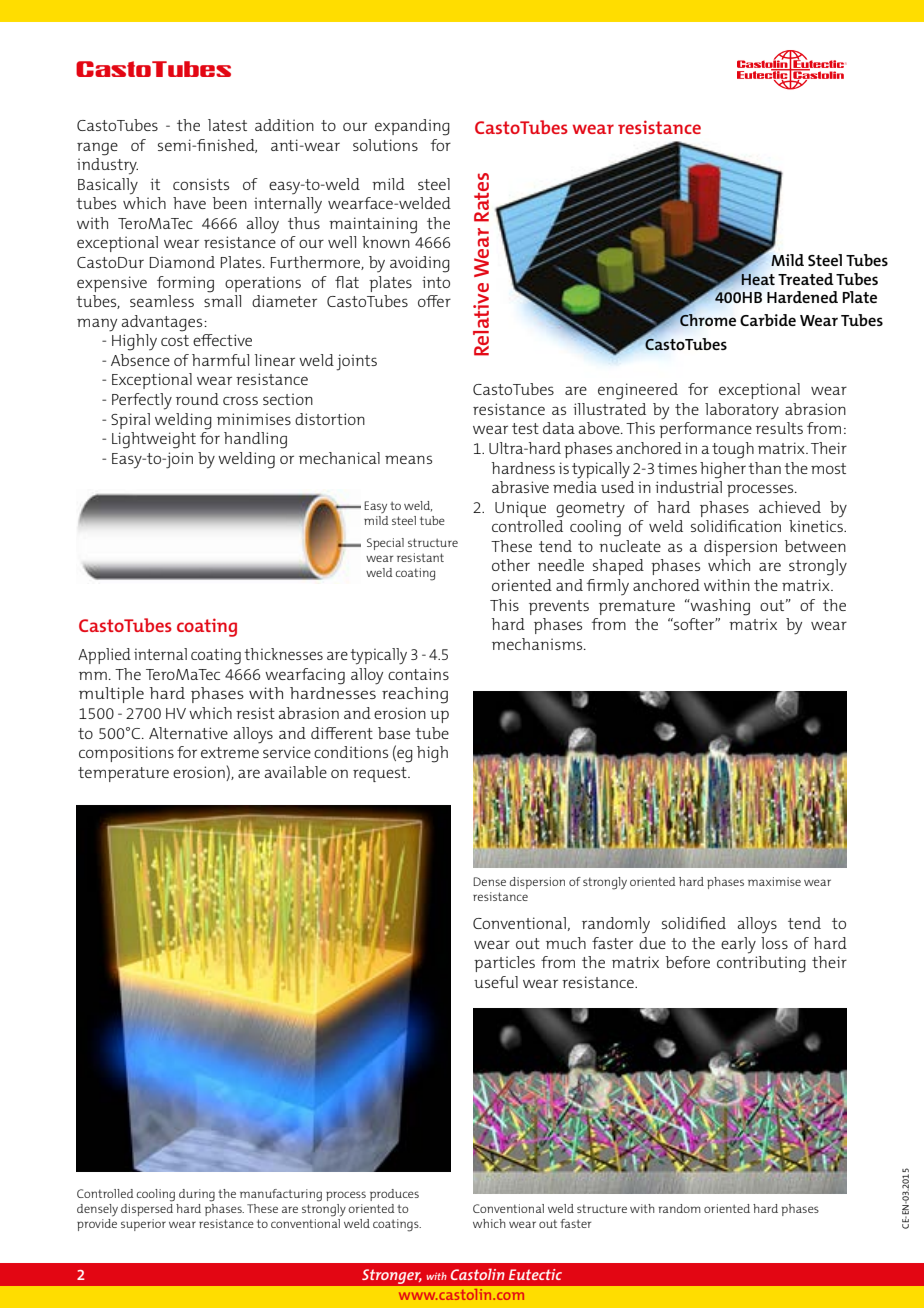  Describe the element at coordinates (806, 279) in the screenshot. I see `Treated` at that location.
